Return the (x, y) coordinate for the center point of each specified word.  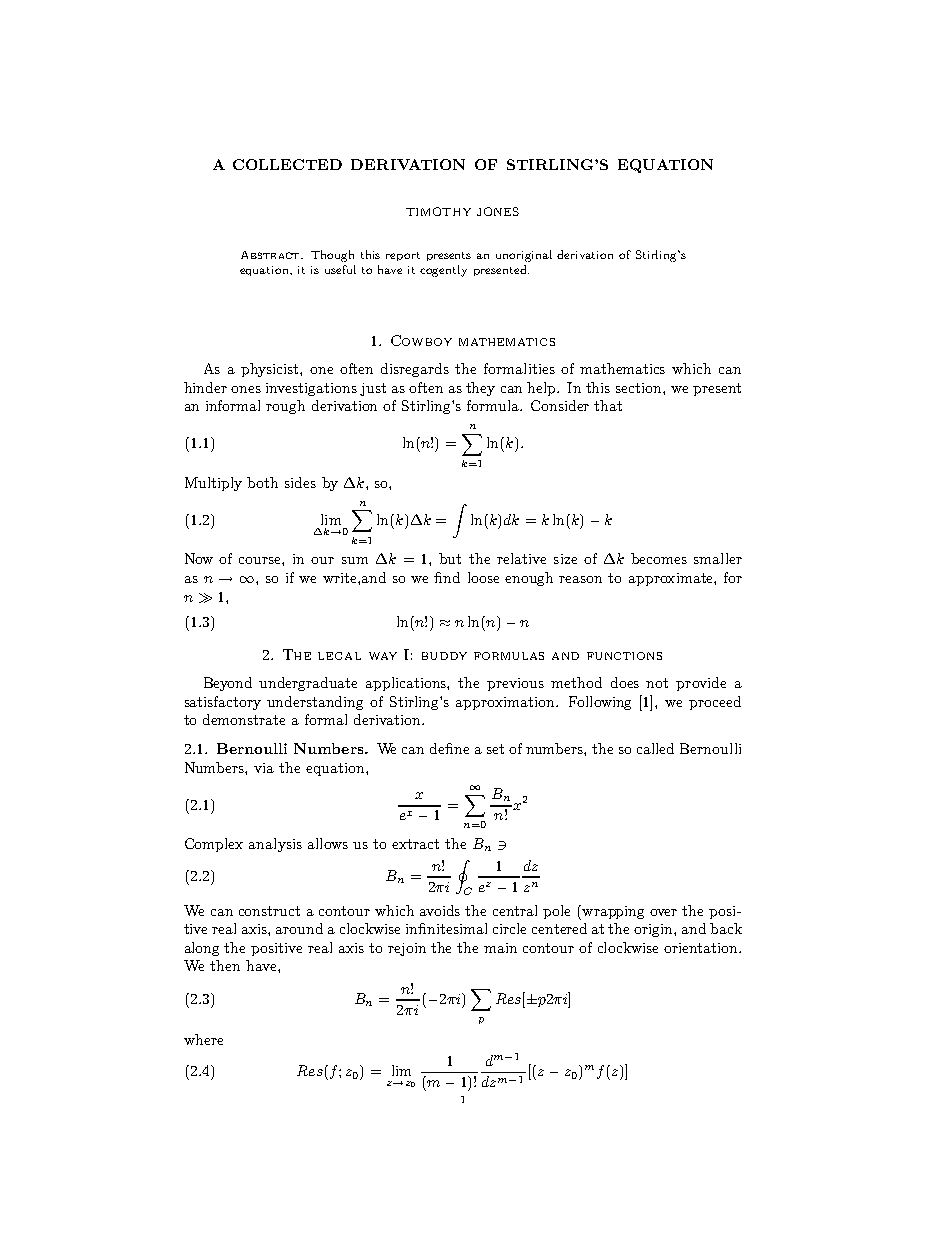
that (608, 405)
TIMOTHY (438, 211)
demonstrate (244, 719)
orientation (702, 948)
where (203, 1039)
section (640, 388)
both (262, 482)
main (500, 948)
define (449, 748)
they (480, 389)
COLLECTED (287, 164)
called (655, 748)
